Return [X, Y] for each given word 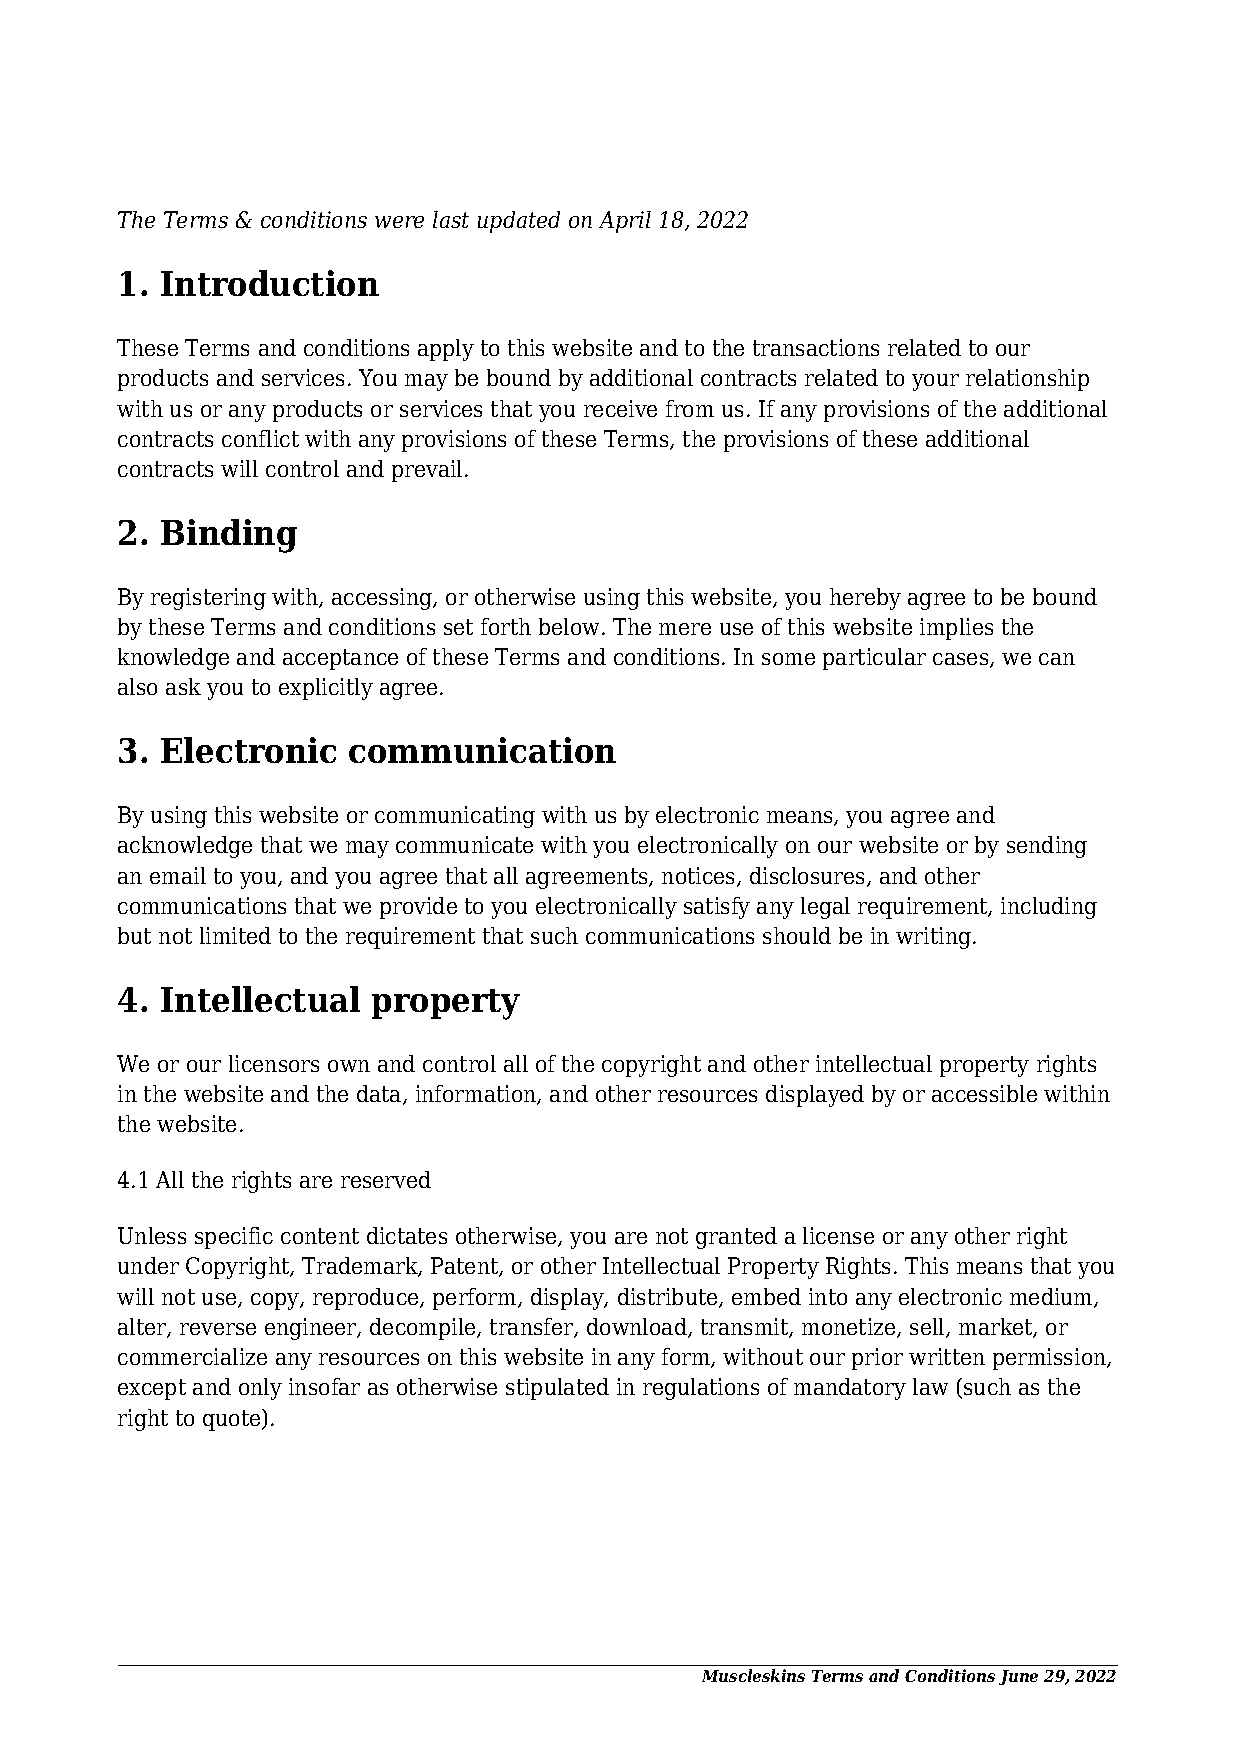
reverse [218, 1329]
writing [933, 938]
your [935, 382]
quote [233, 1420]
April [625, 222]
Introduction [270, 283]
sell [928, 1328]
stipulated [557, 1389]
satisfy [717, 908]
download [638, 1328]
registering [208, 599]
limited [235, 935]
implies [956, 629]
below [569, 626]
